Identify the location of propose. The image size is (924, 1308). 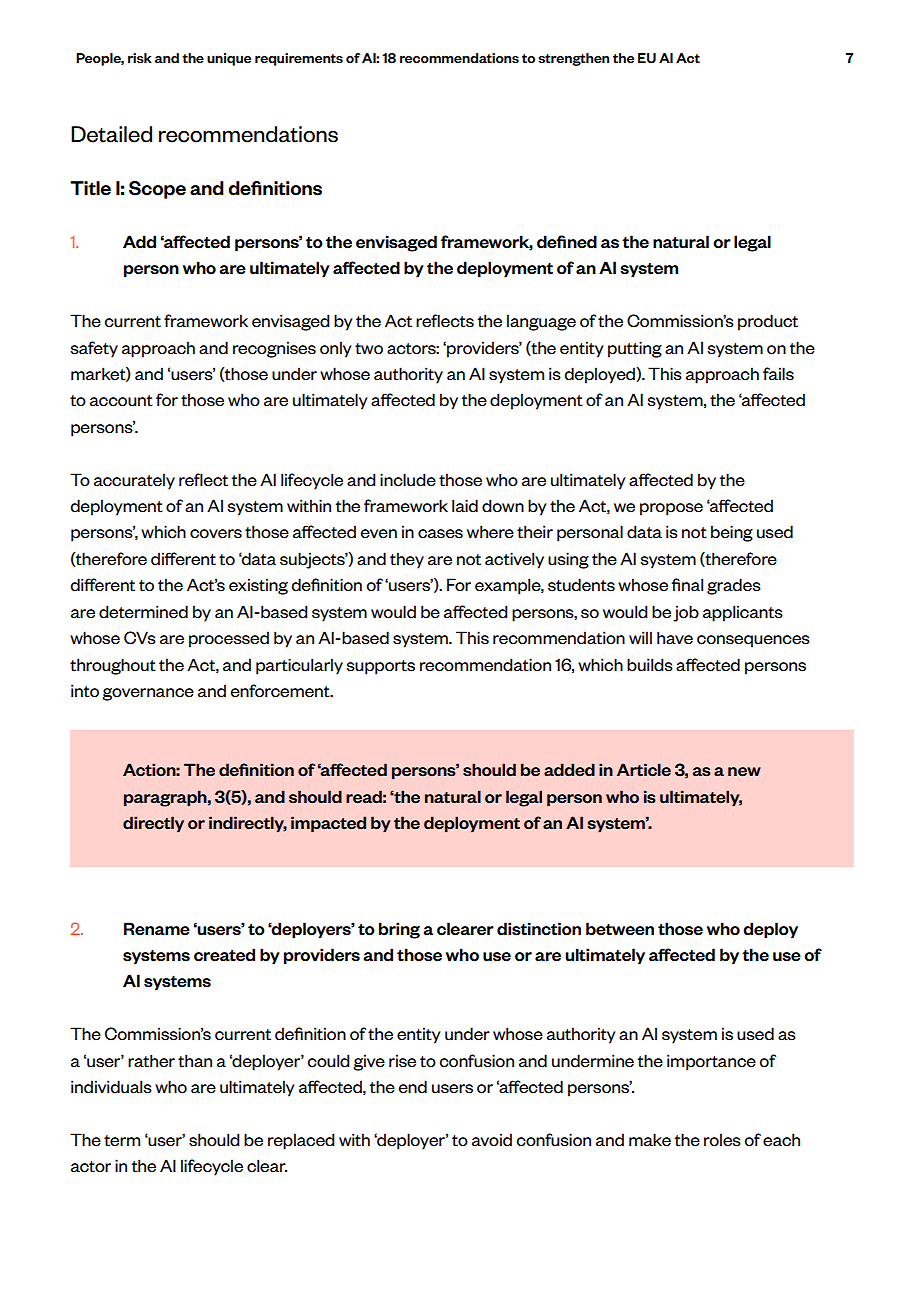
(671, 509).
